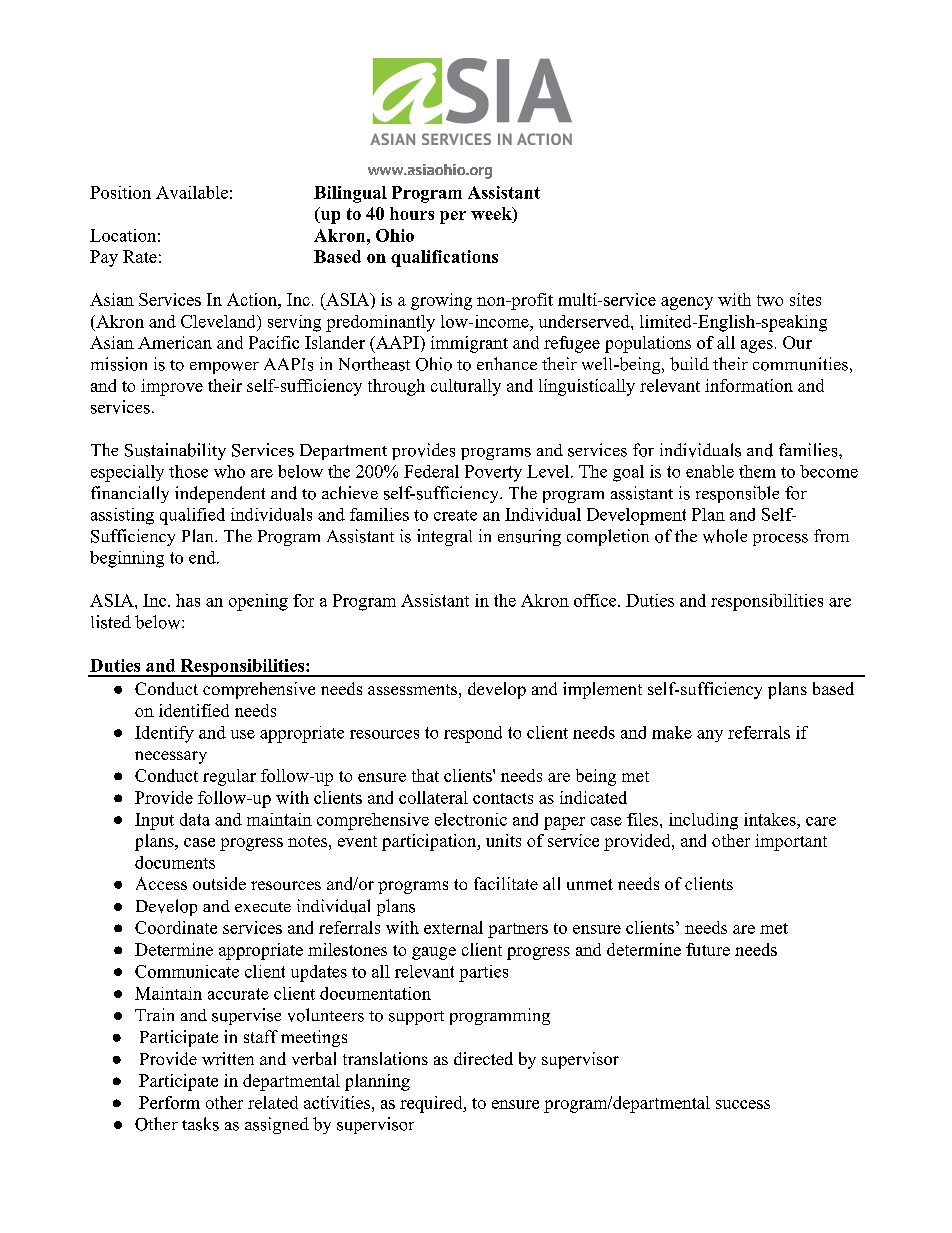 This image has height=1233, width=952. What do you see at coordinates (492, 215) in the image?
I see `week` at bounding box center [492, 215].
